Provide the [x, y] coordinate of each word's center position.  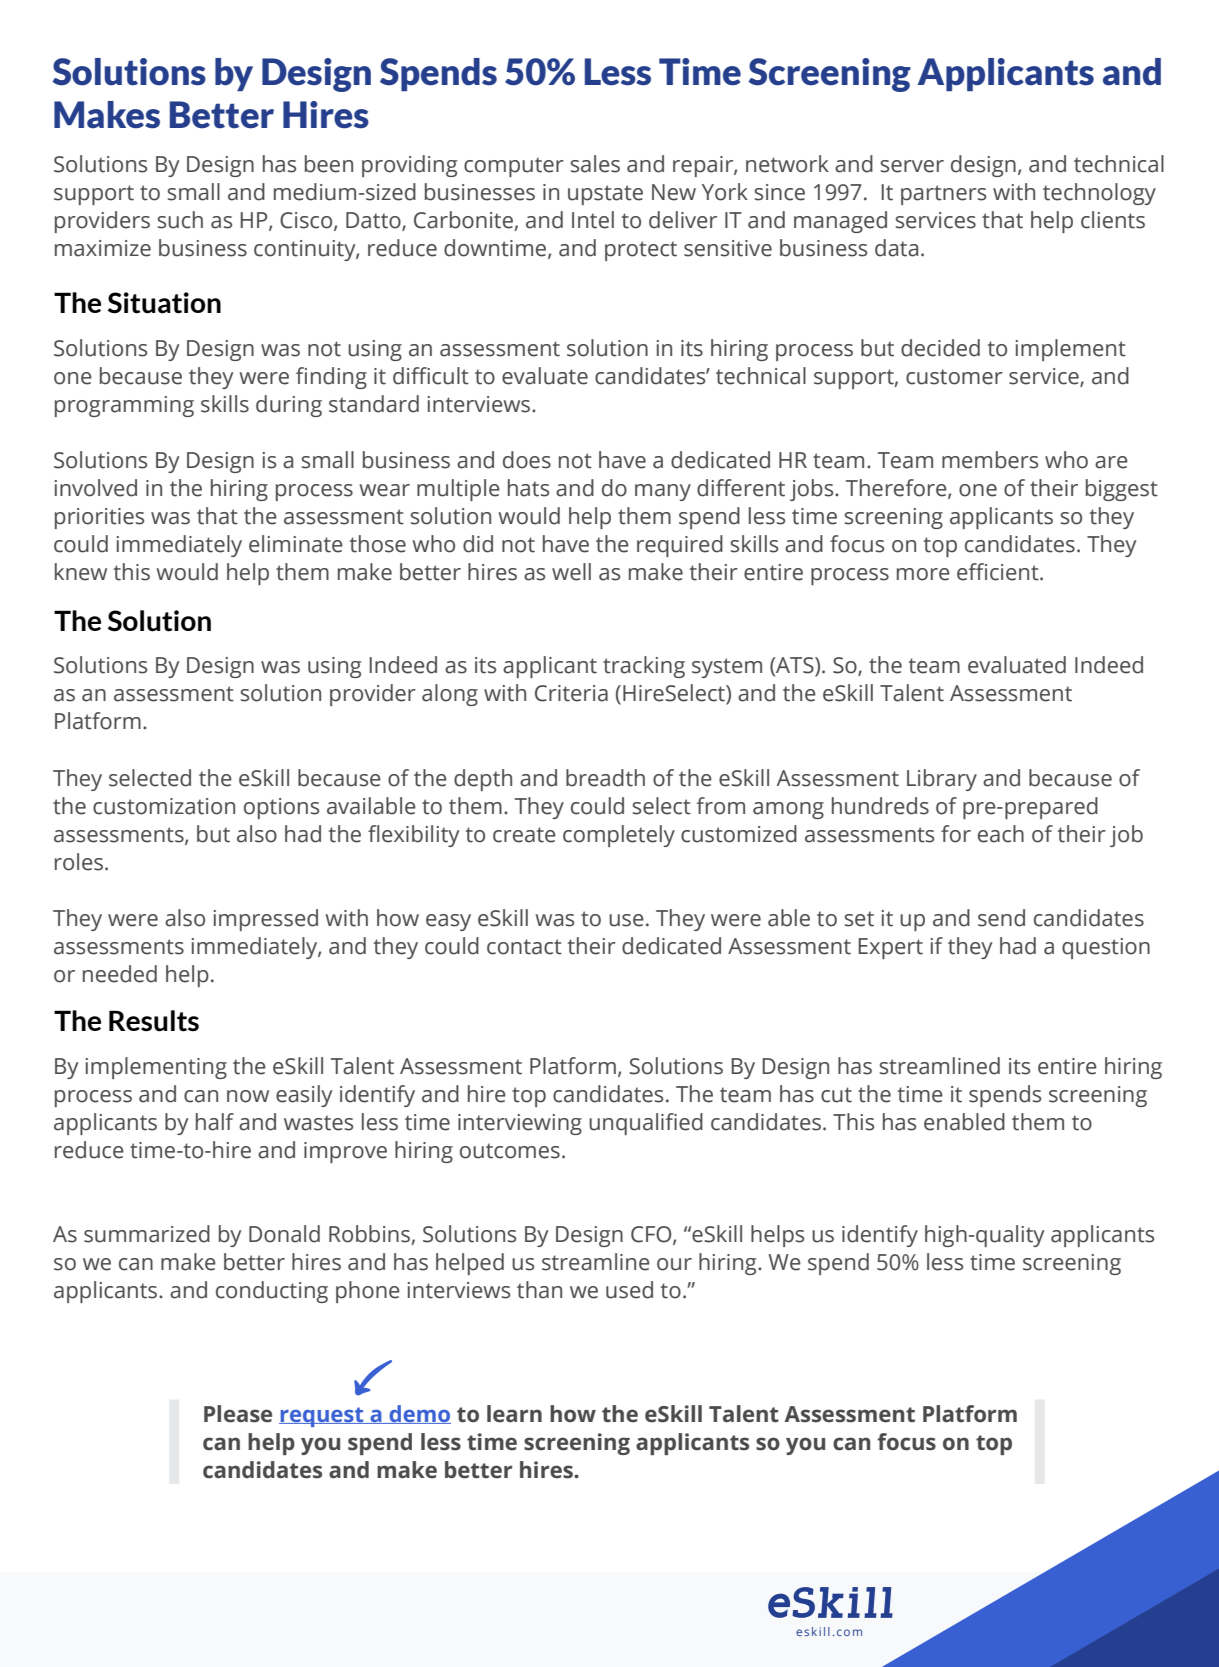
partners [943, 195]
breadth [605, 778]
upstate [605, 195]
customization [164, 806]
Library [942, 780]
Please [238, 1414]
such [180, 220]
